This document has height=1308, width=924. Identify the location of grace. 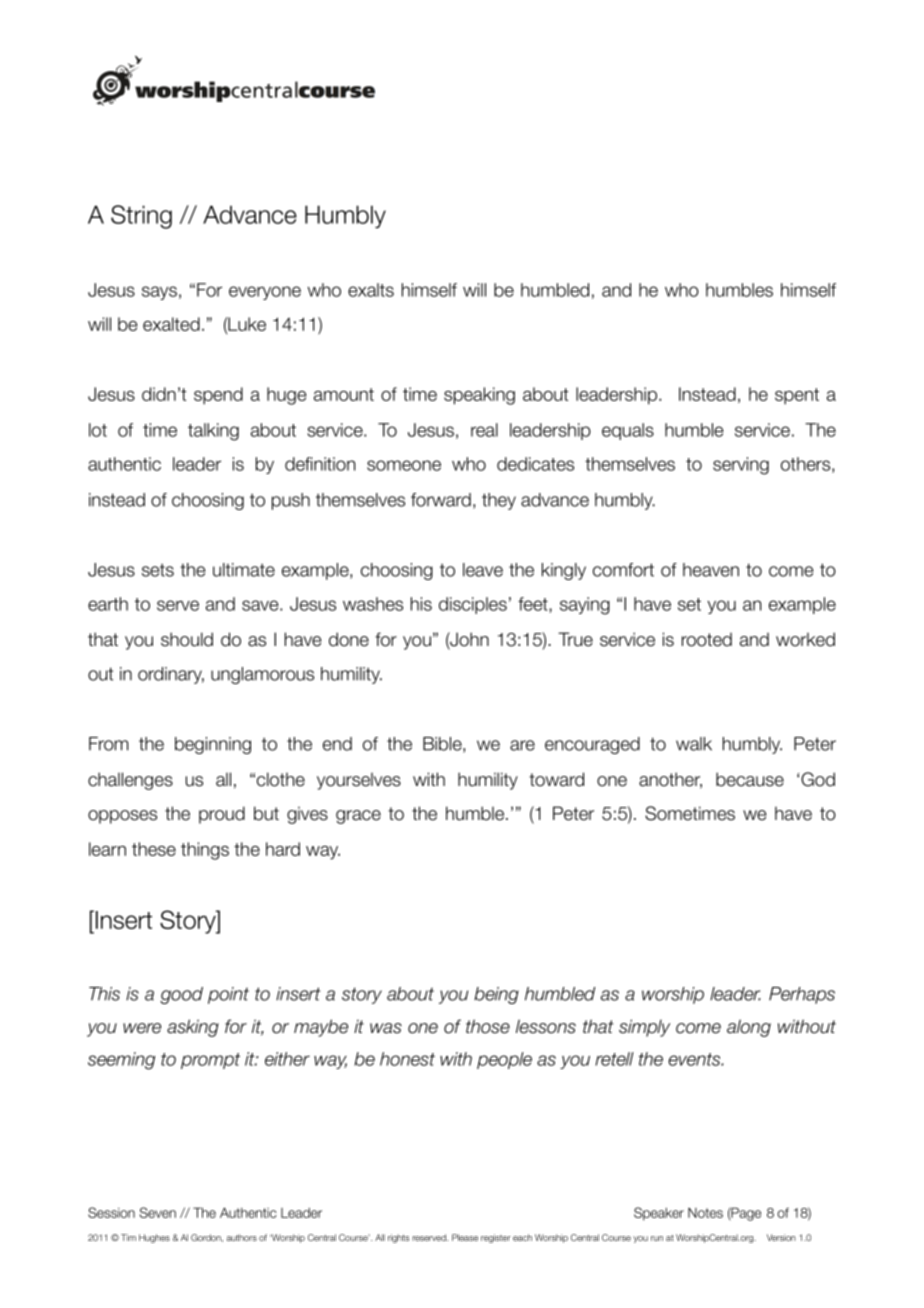
(358, 817).
